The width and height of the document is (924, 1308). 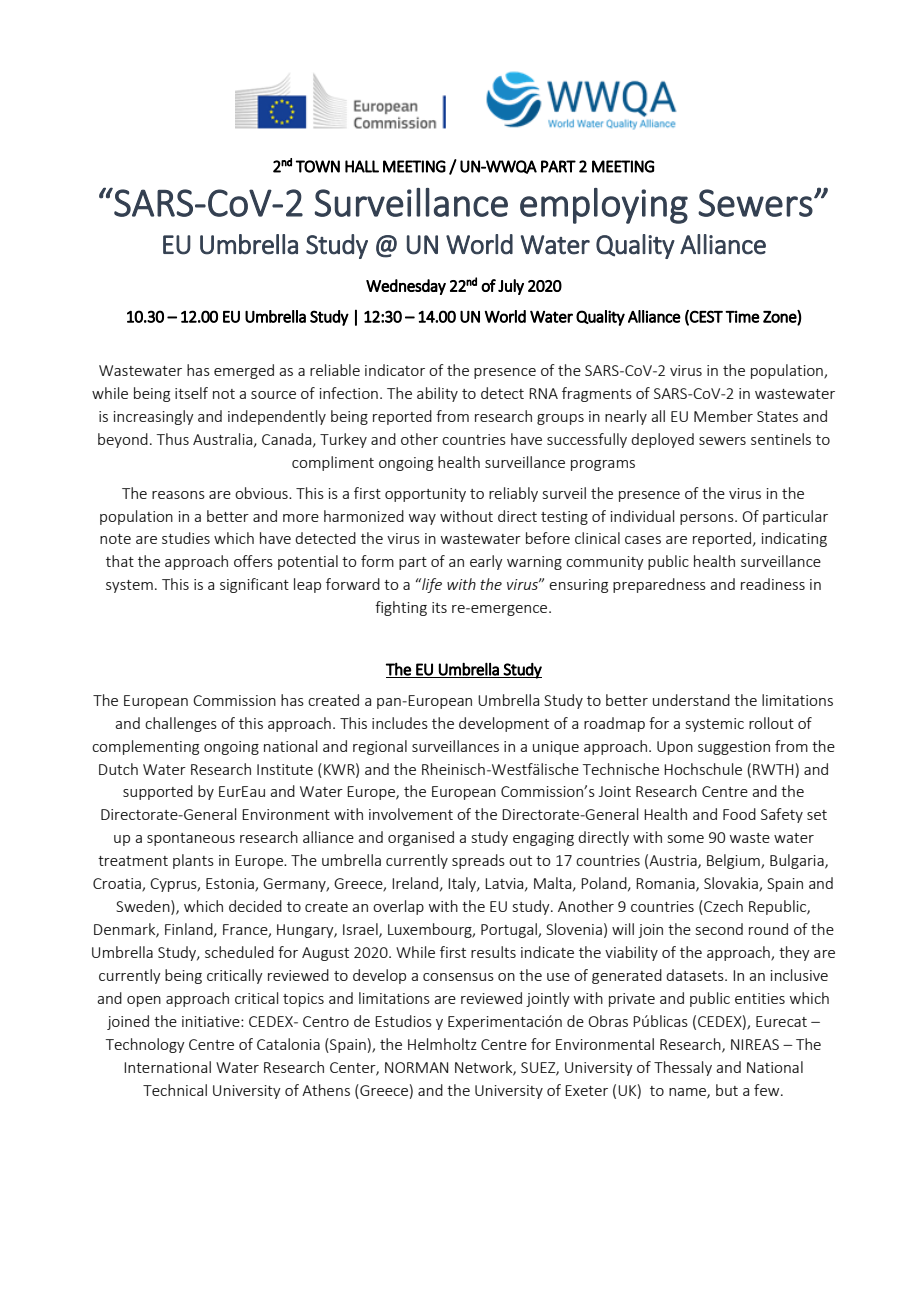 I want to click on fighting, so click(x=401, y=608).
